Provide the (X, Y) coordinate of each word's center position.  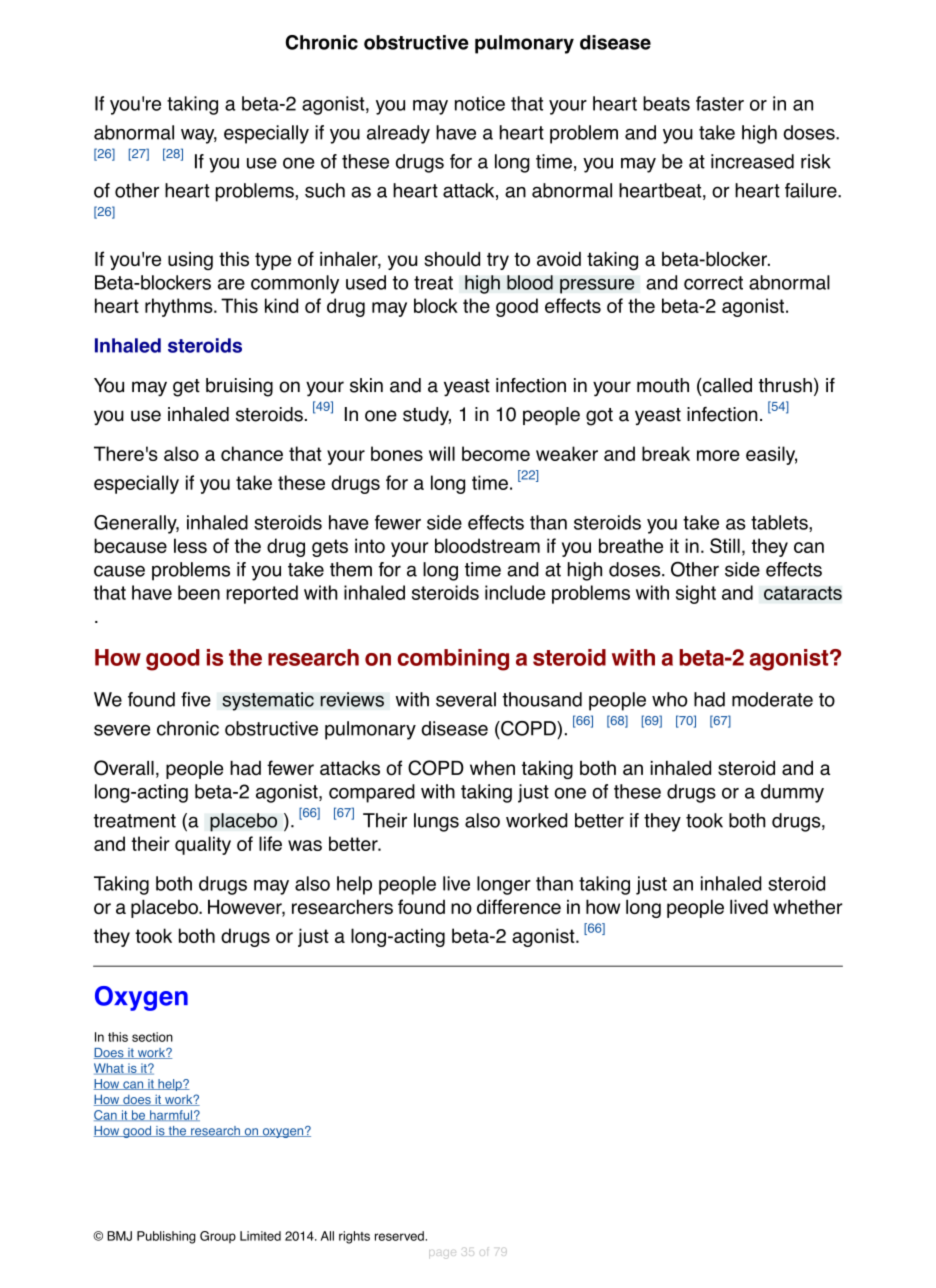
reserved (400, 1236)
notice (480, 103)
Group (218, 1237)
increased (752, 161)
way (199, 136)
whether (808, 906)
